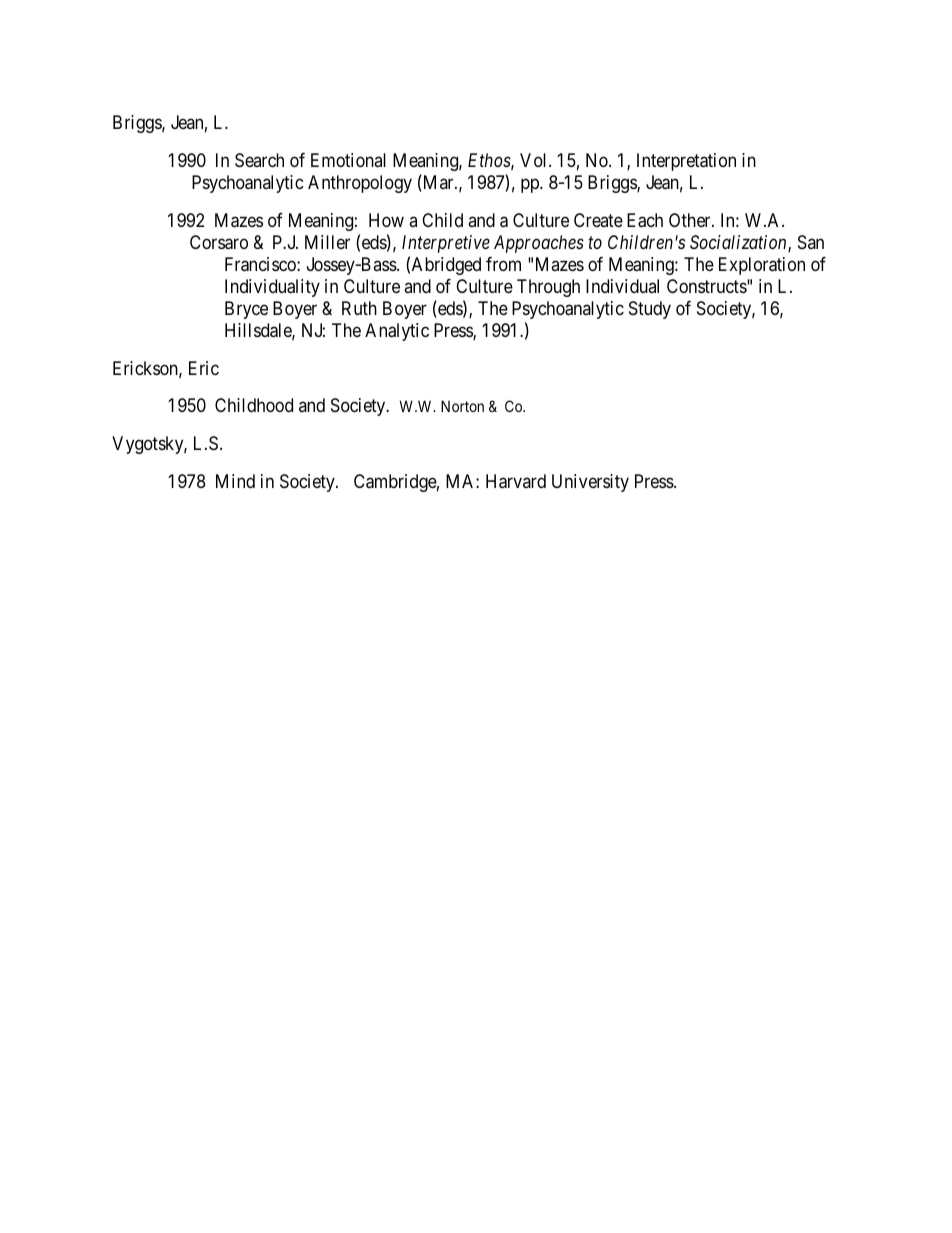 This page has width=952, height=1233. Describe the element at coordinates (516, 481) in the page. I see `Harvard` at that location.
